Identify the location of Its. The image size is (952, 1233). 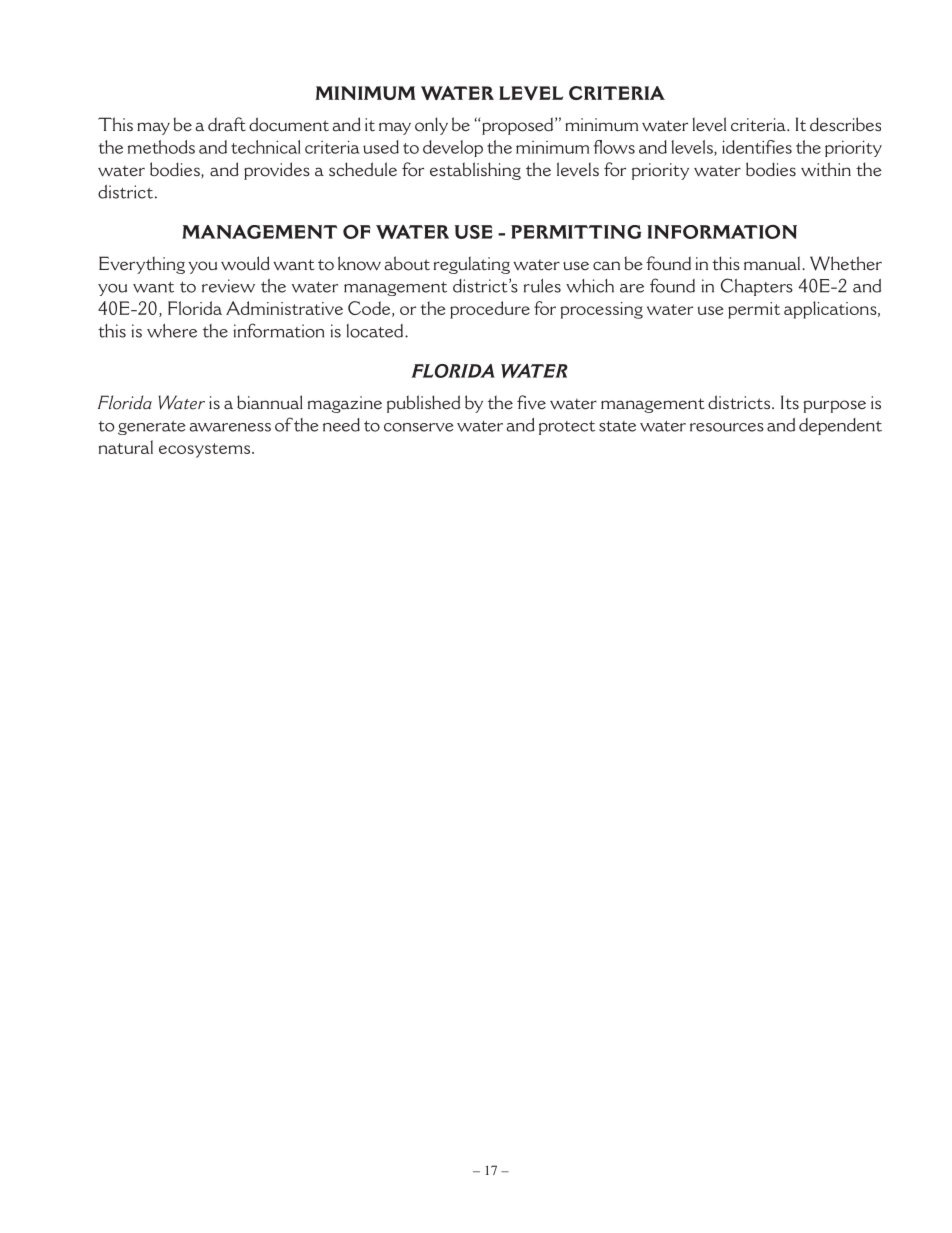
(790, 402).
